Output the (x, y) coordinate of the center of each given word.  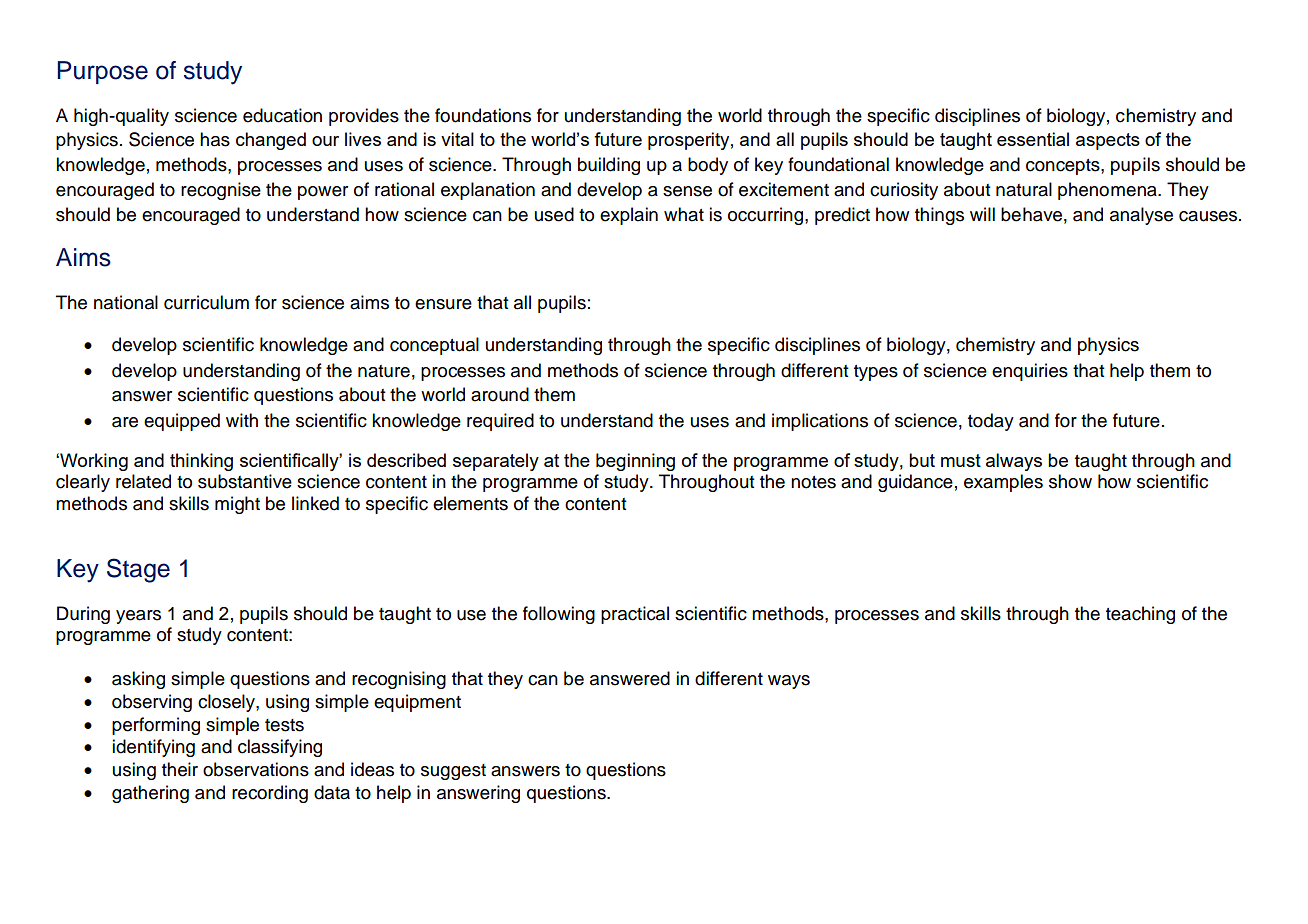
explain (629, 216)
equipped (182, 422)
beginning (635, 462)
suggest (453, 772)
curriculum (206, 302)
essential (1033, 139)
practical (635, 615)
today (991, 422)
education (282, 115)
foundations (483, 115)
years (138, 617)
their (180, 769)
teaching (1140, 615)
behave (1031, 214)
